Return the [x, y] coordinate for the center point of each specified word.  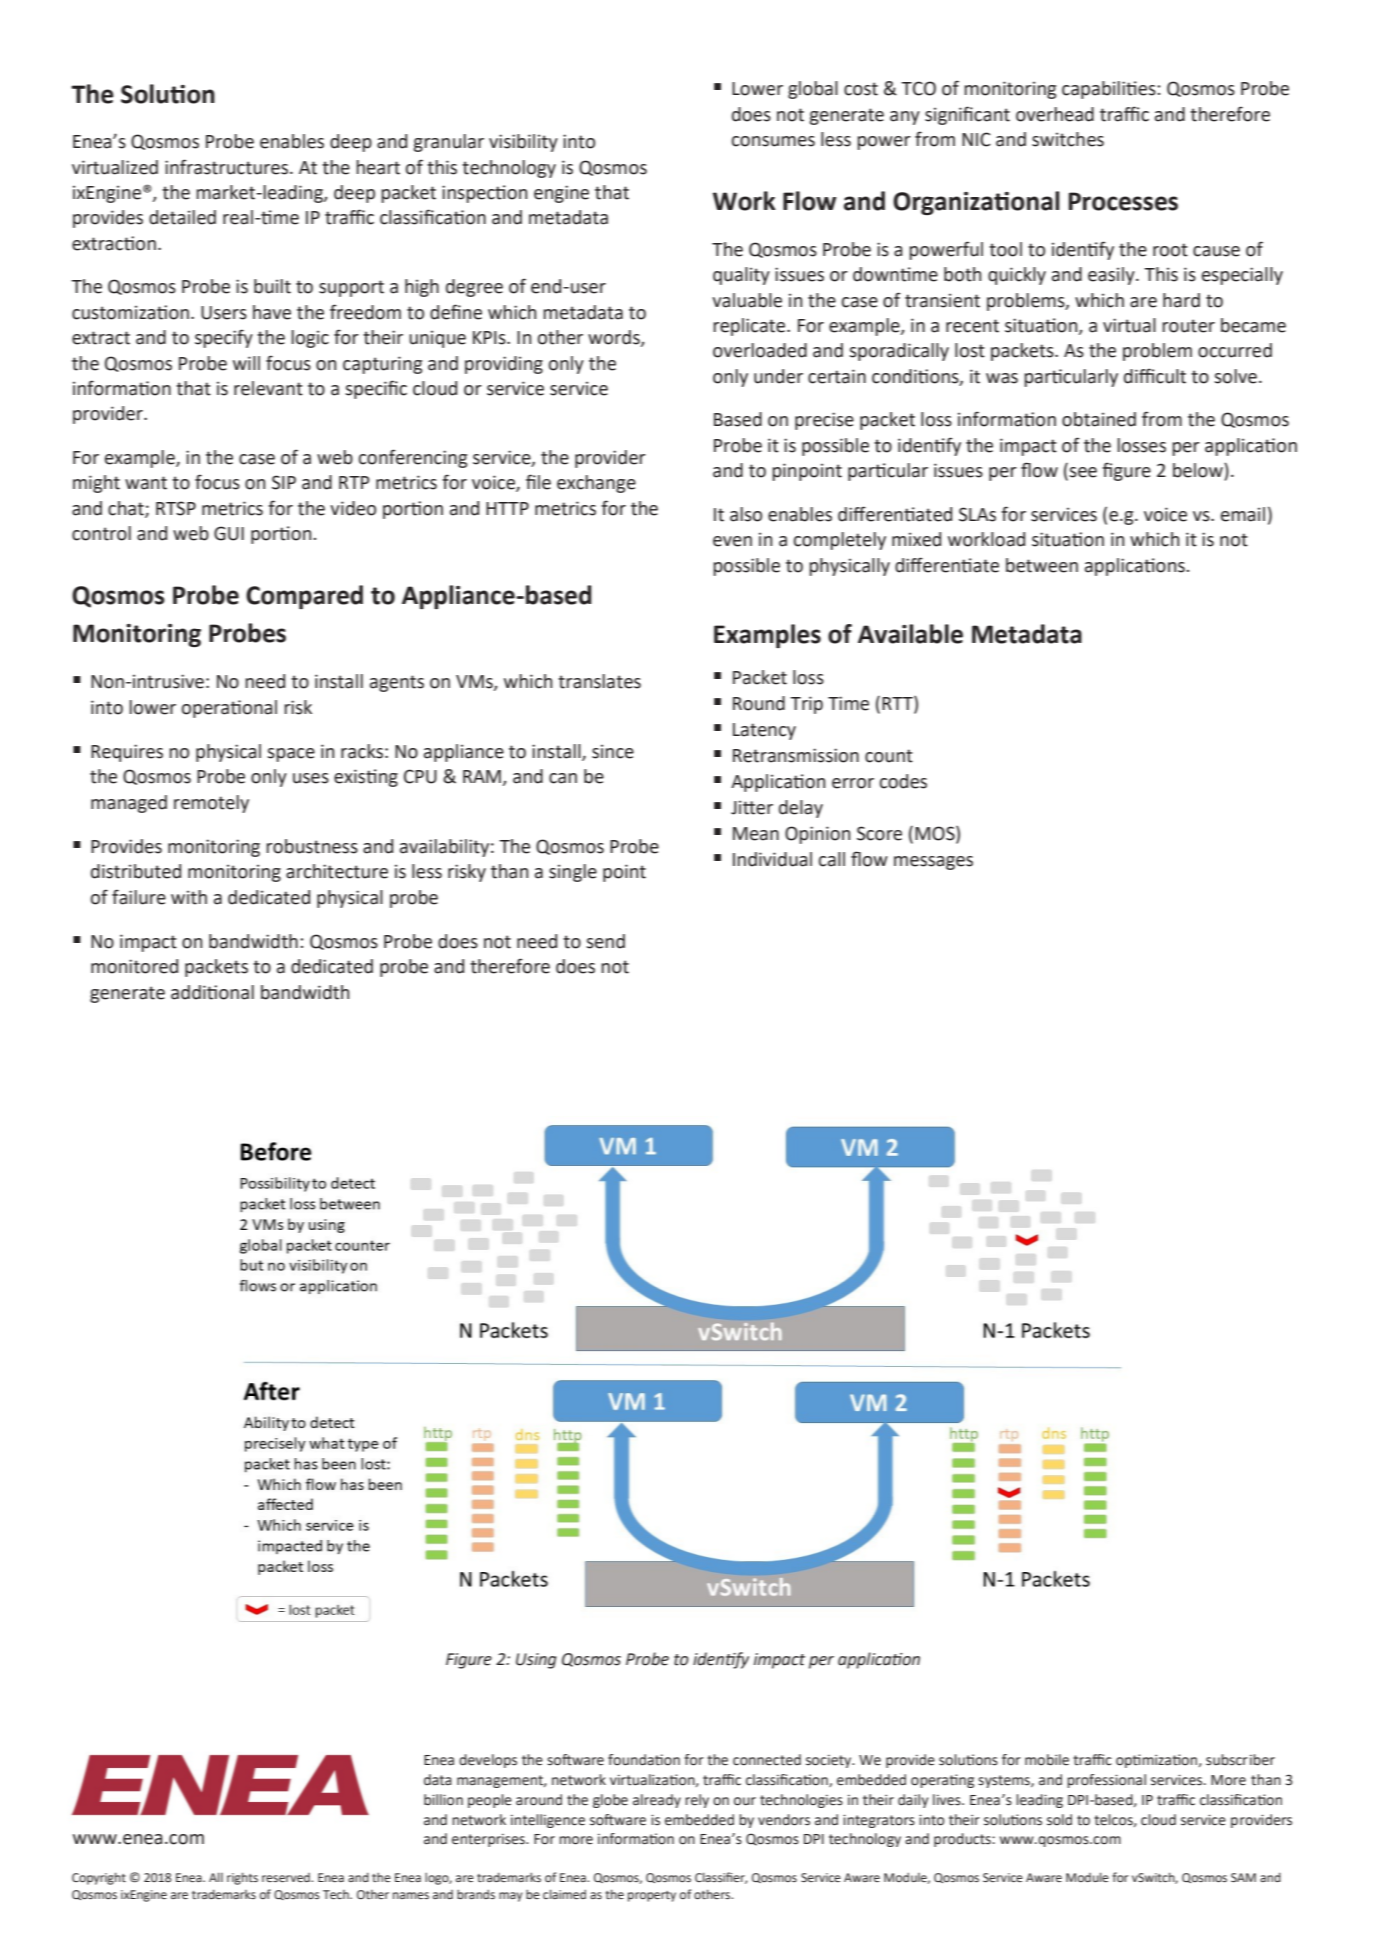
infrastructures [228, 167]
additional [212, 992]
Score [879, 833]
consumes [773, 141]
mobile [1047, 1760]
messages [933, 863]
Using [536, 1661]
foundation [644, 1760]
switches [1068, 139]
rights [242, 1878]
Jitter [752, 807]
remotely [211, 804]
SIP [284, 482]
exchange [596, 484]
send [605, 941]
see [1083, 472]
